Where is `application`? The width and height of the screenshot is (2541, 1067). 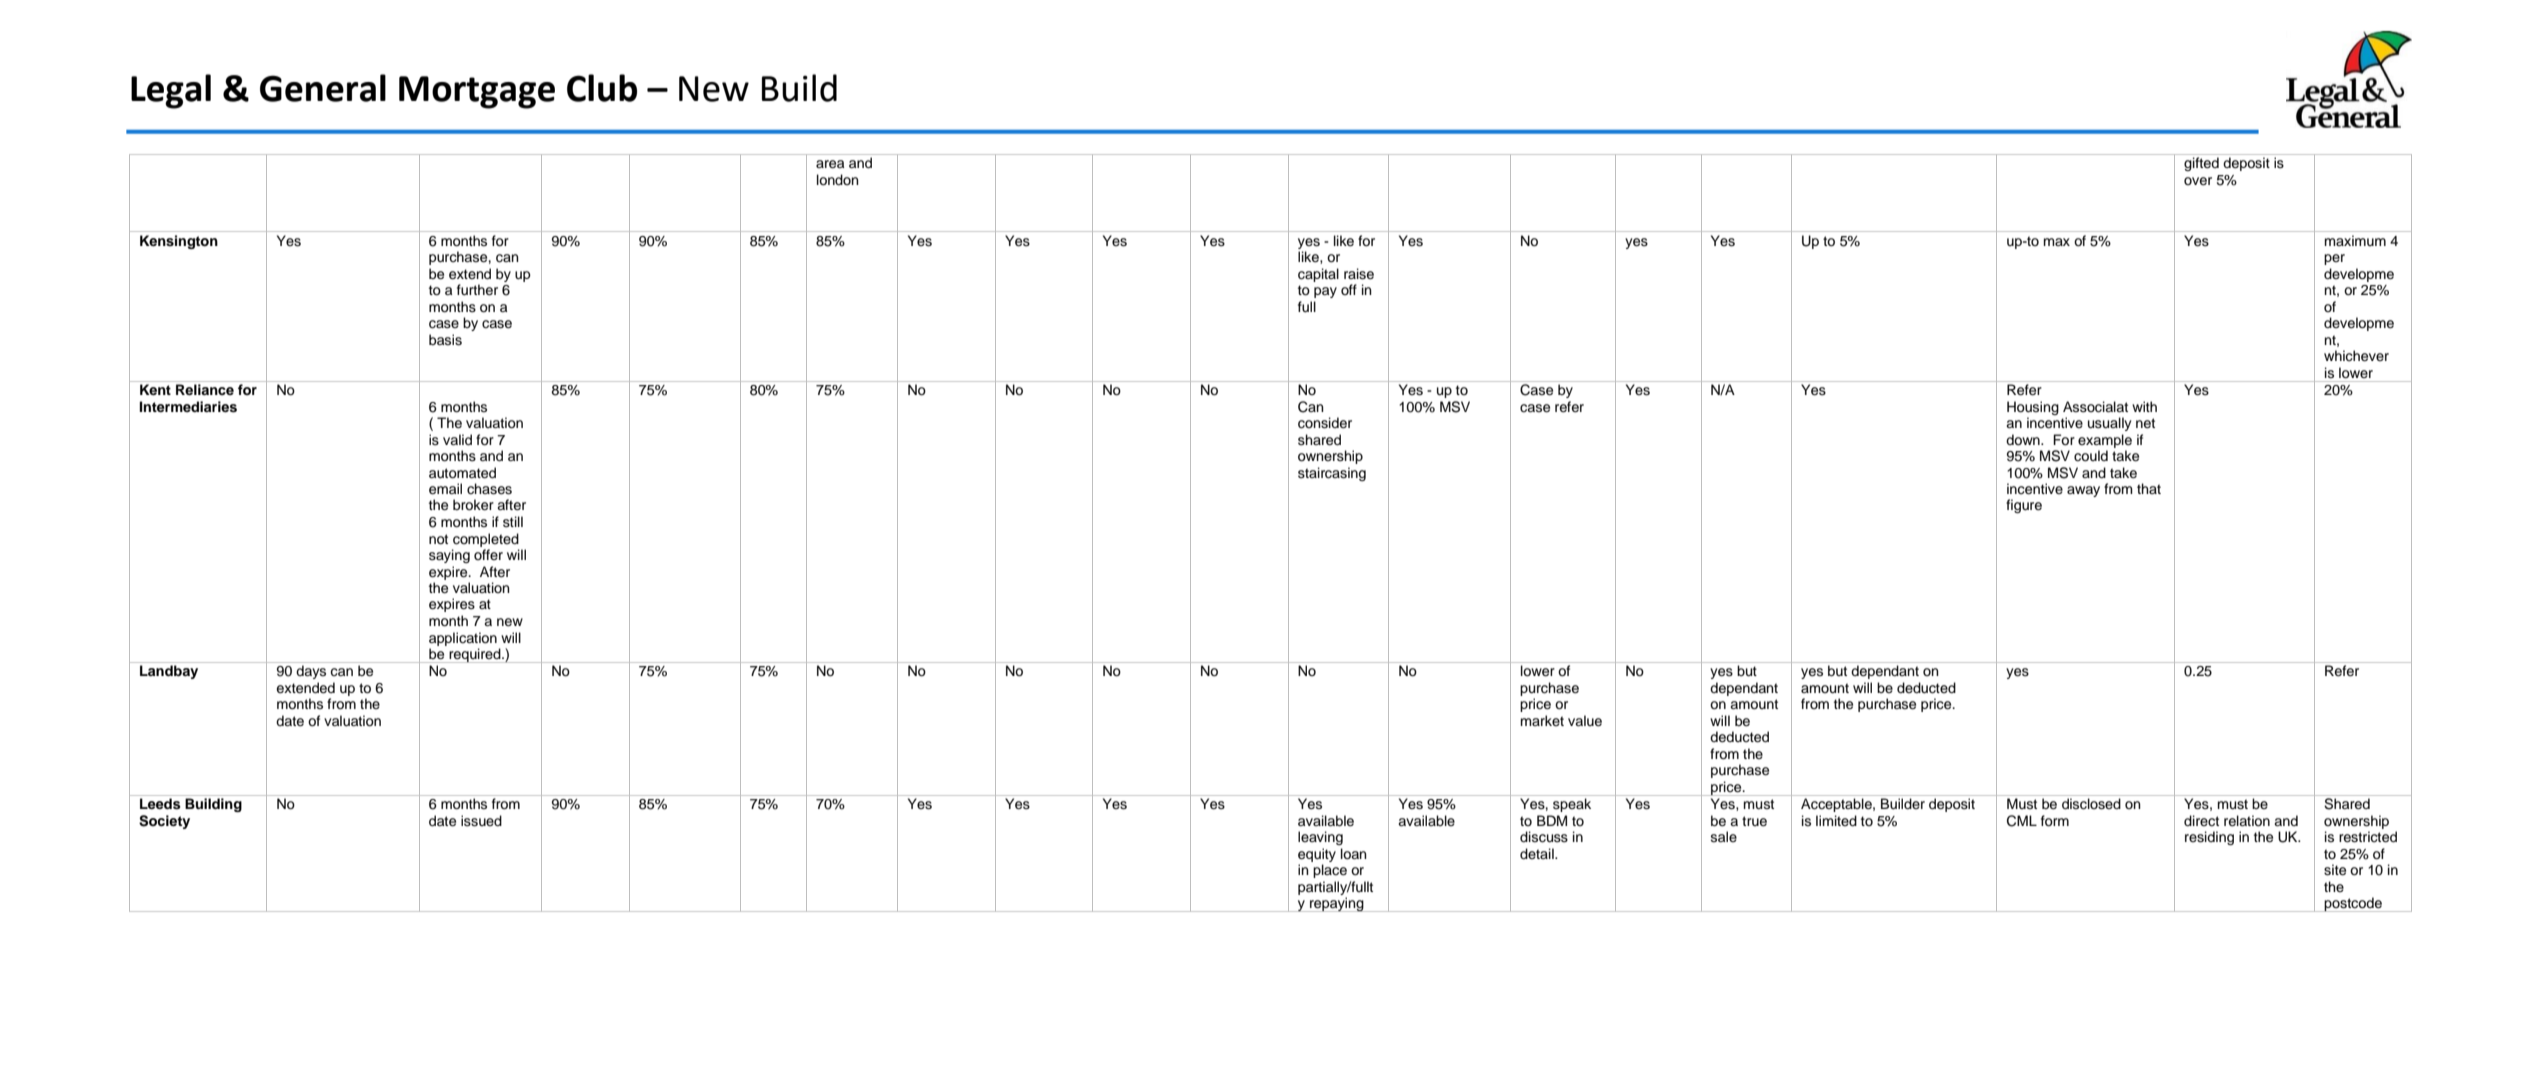 application is located at coordinates (463, 639).
